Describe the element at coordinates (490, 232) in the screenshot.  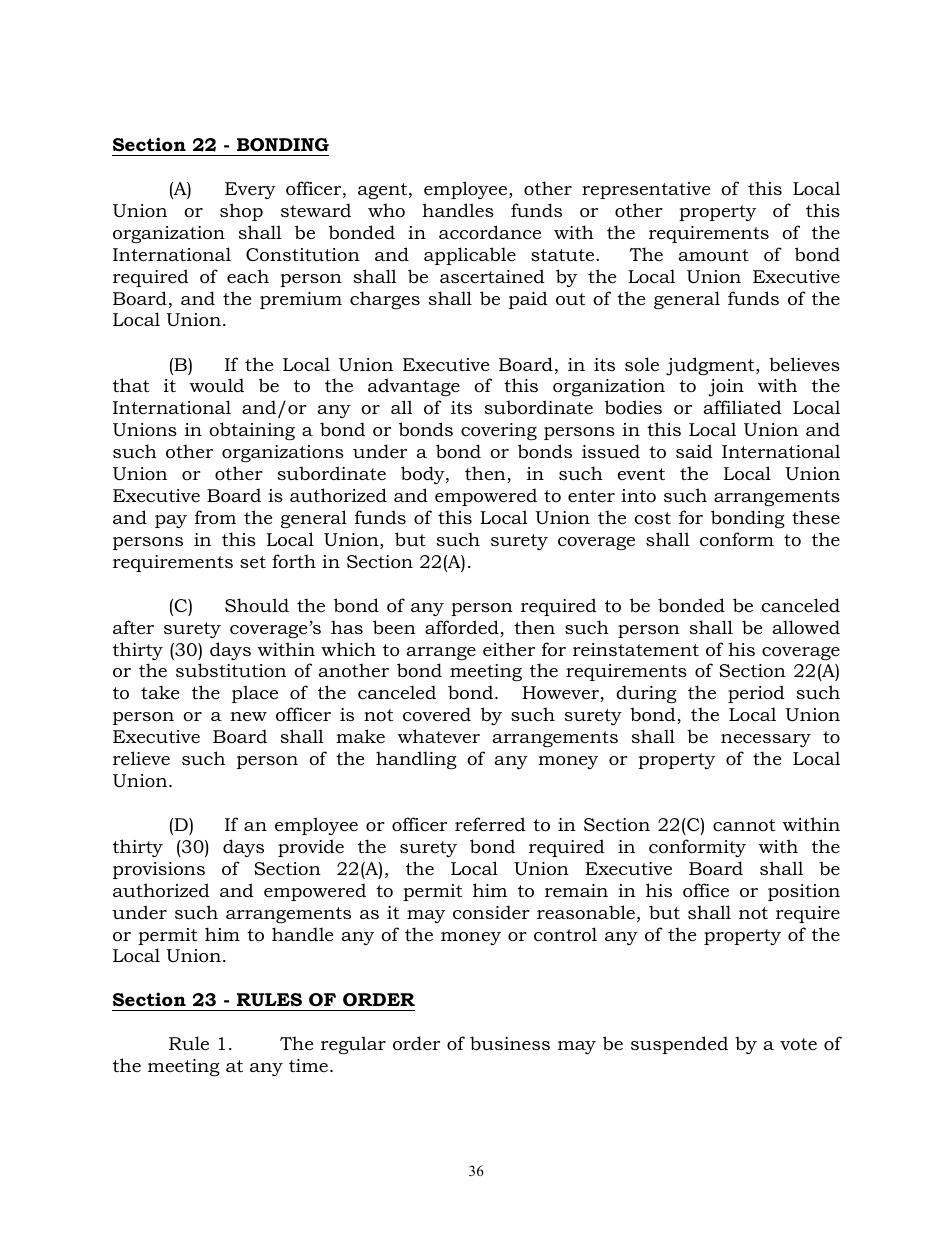
I see `accordance` at that location.
